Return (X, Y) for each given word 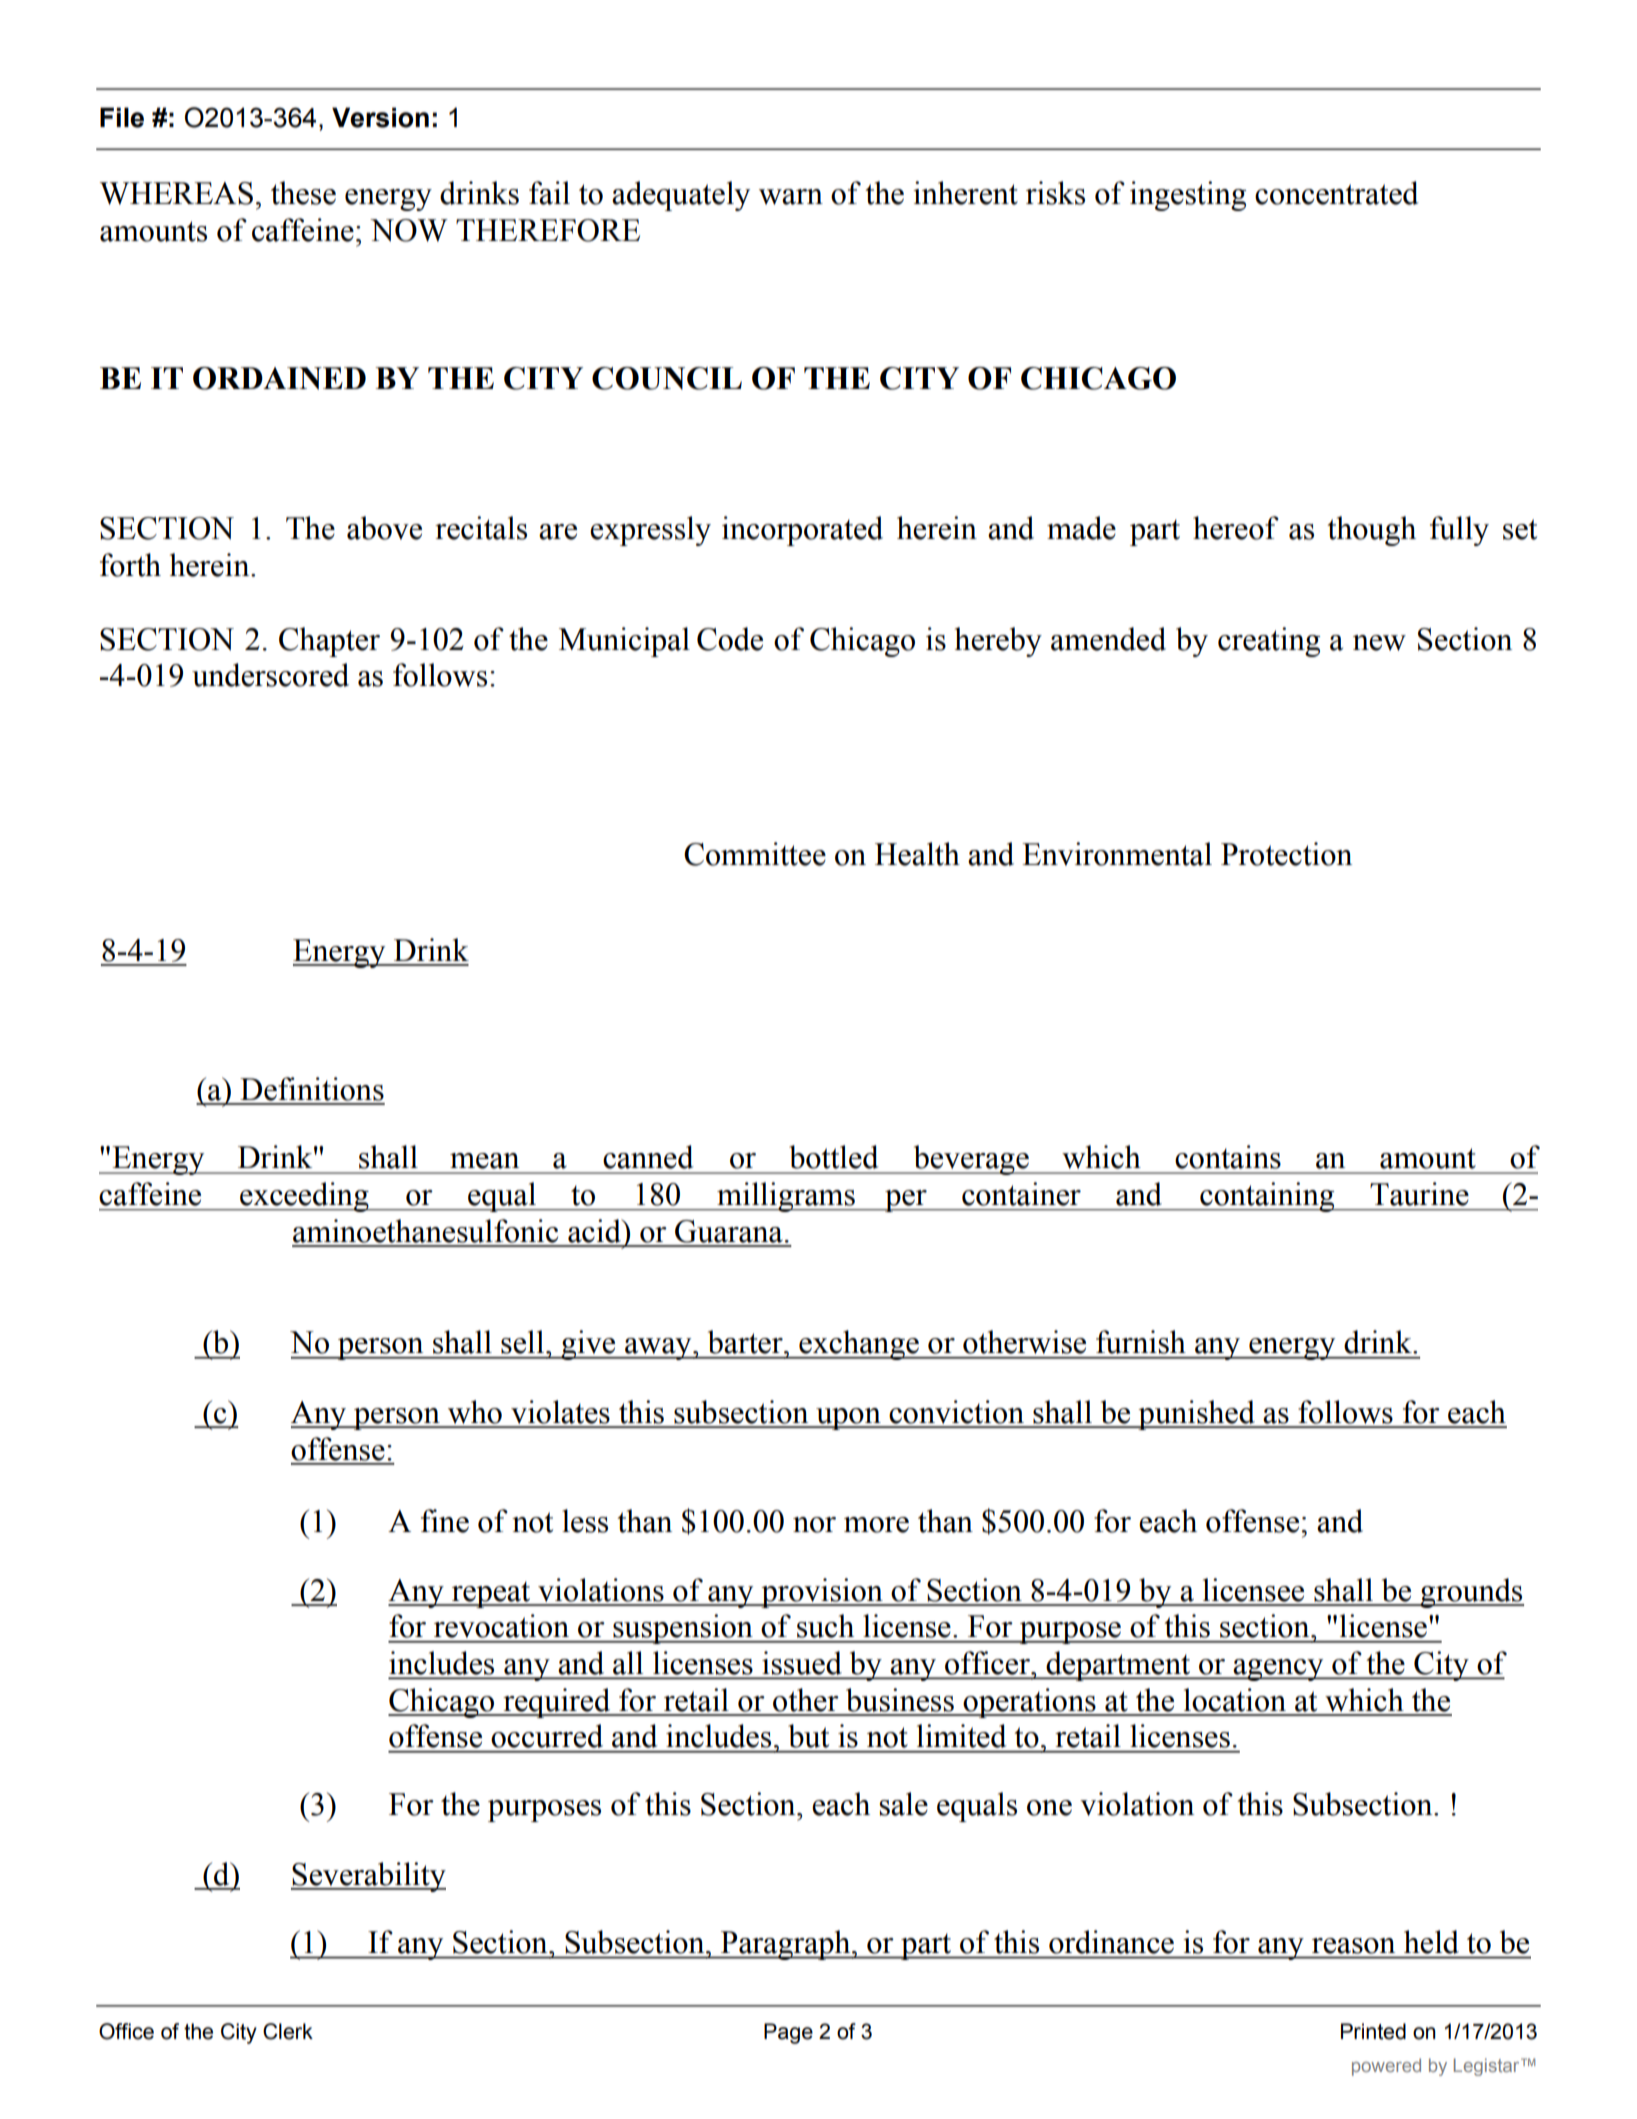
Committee (755, 854)
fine (445, 1521)
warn (791, 197)
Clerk (288, 2031)
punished (1196, 1415)
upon (848, 1419)
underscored (270, 675)
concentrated (1336, 193)
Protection (1286, 854)
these (303, 193)
